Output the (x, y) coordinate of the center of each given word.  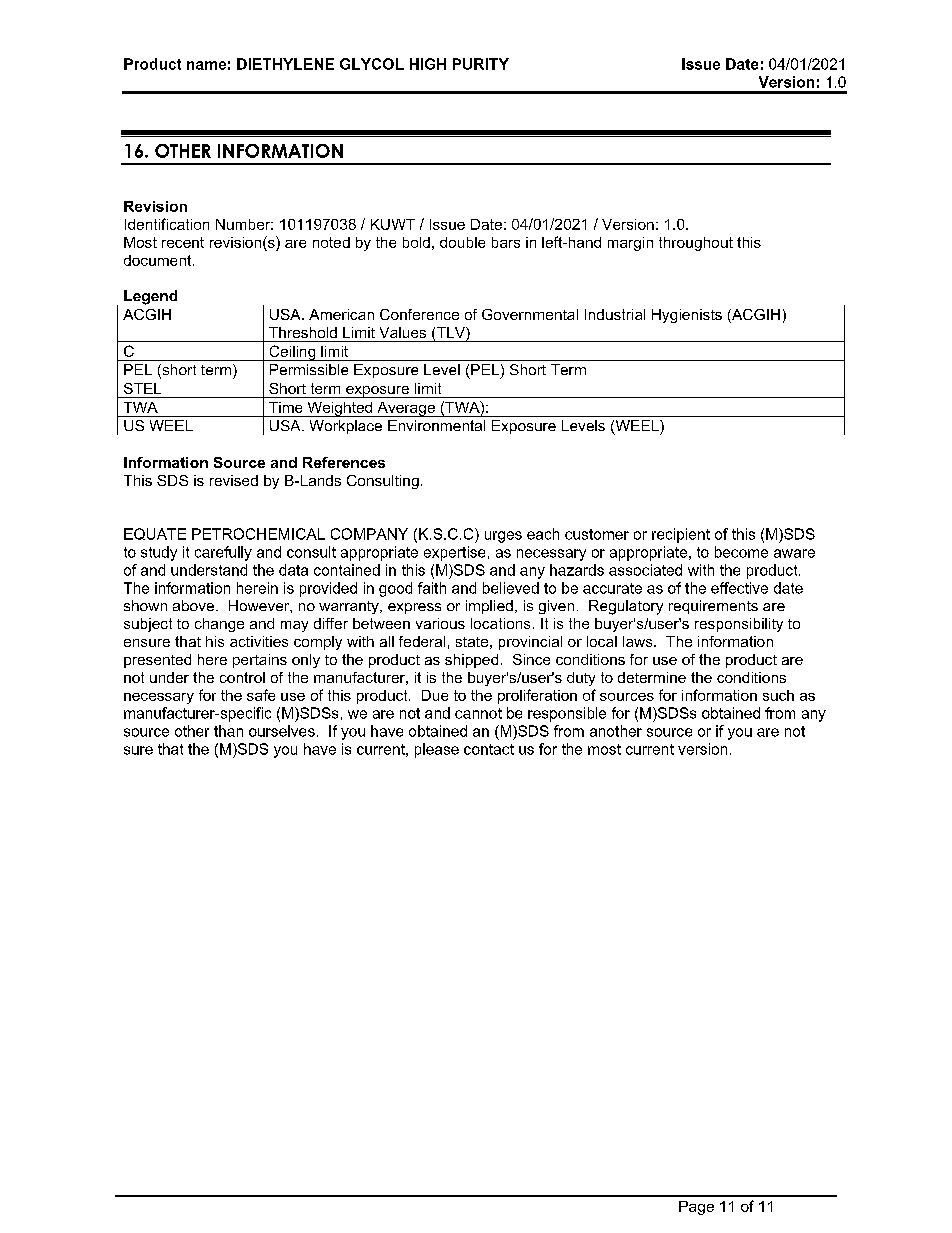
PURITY (481, 64)
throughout (696, 244)
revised (234, 480)
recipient (681, 535)
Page (696, 1208)
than (228, 731)
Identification (167, 224)
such (778, 695)
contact (489, 749)
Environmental (436, 425)
